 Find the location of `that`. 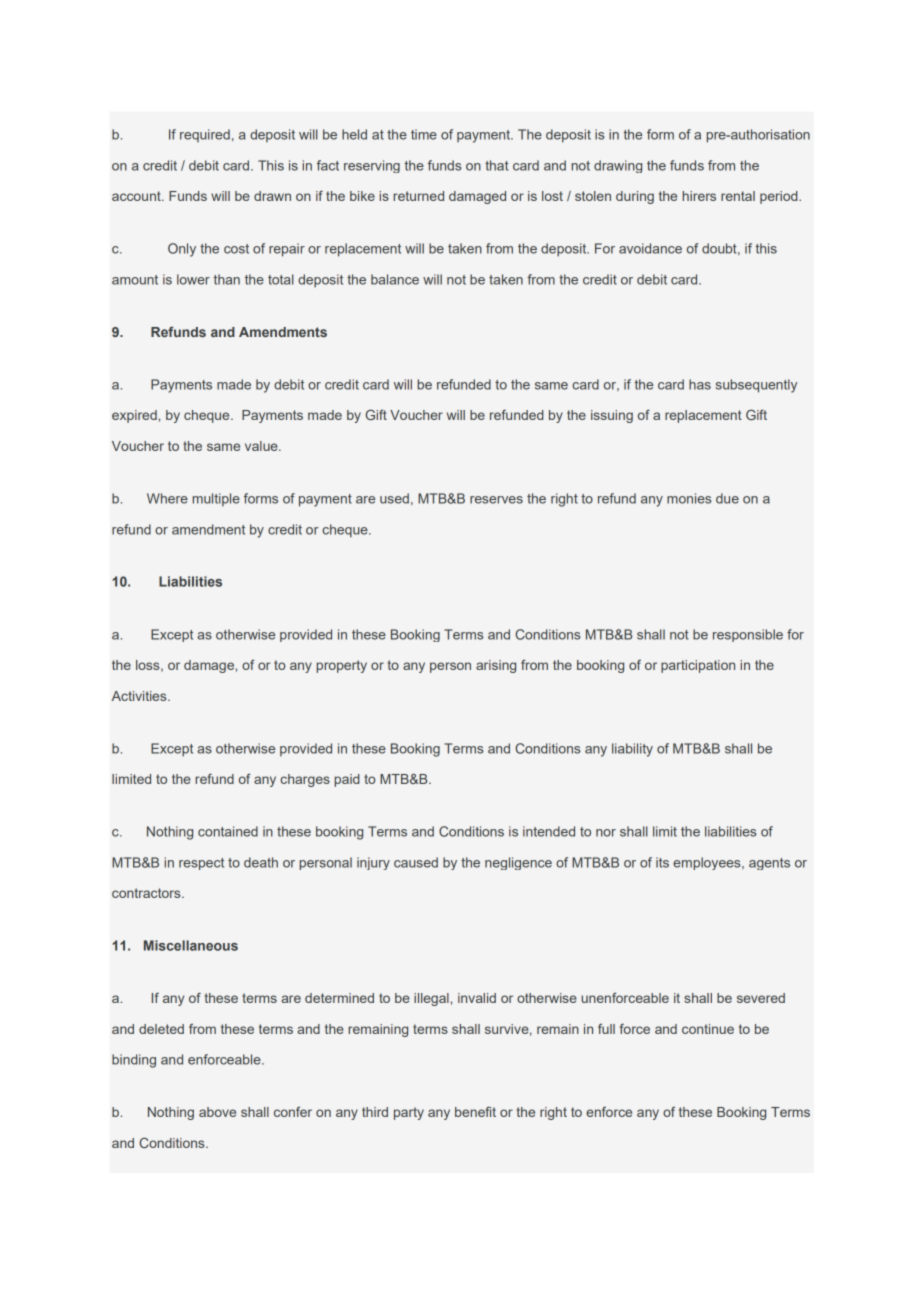

that is located at coordinates (497, 165).
